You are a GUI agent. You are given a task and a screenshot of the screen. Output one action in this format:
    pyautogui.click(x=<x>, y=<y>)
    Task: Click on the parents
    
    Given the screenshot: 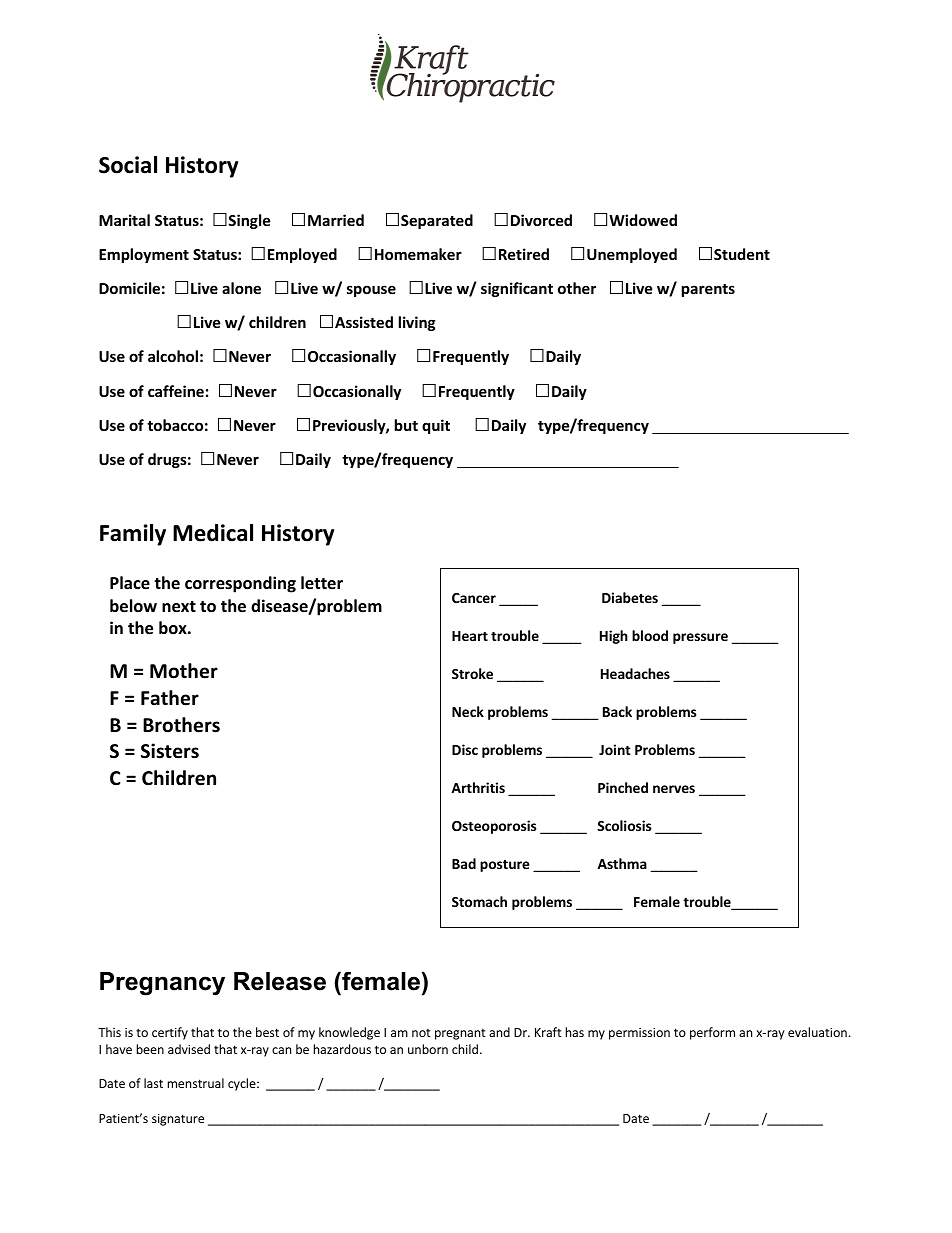 What is the action you would take?
    pyautogui.click(x=708, y=290)
